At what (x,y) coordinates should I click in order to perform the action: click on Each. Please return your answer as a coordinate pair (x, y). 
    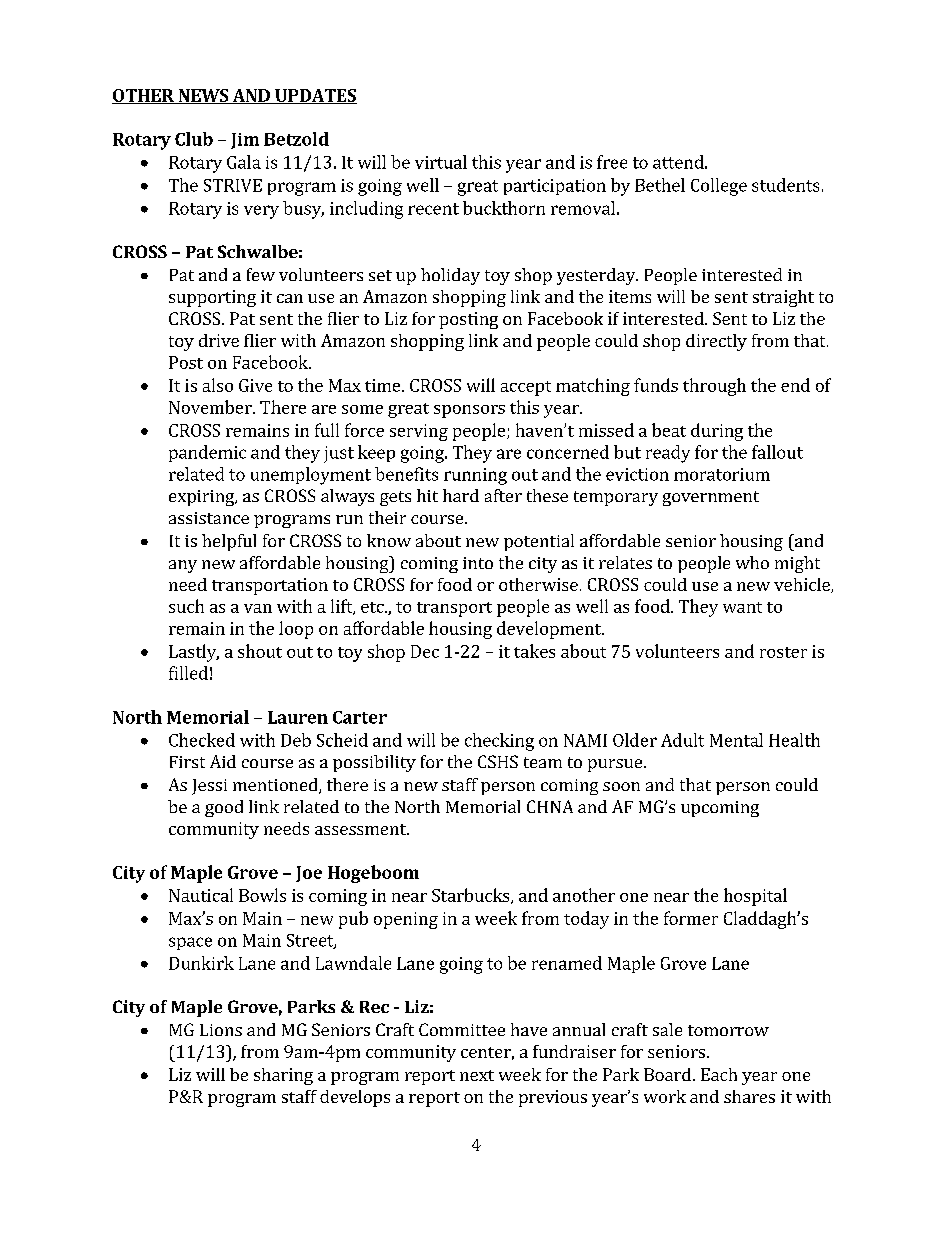
    Looking at the image, I should click on (719, 1074).
